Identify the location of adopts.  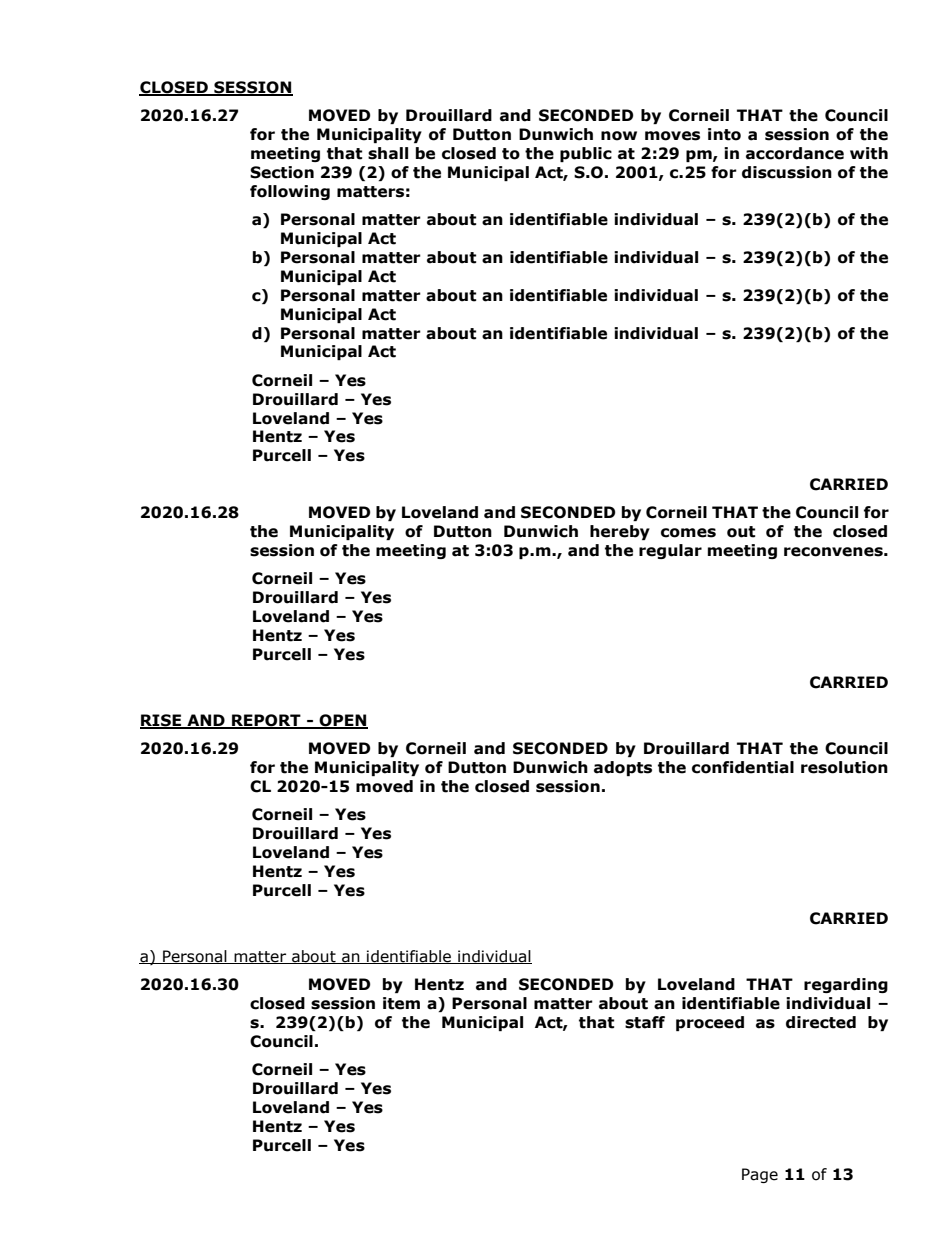
(623, 768).
